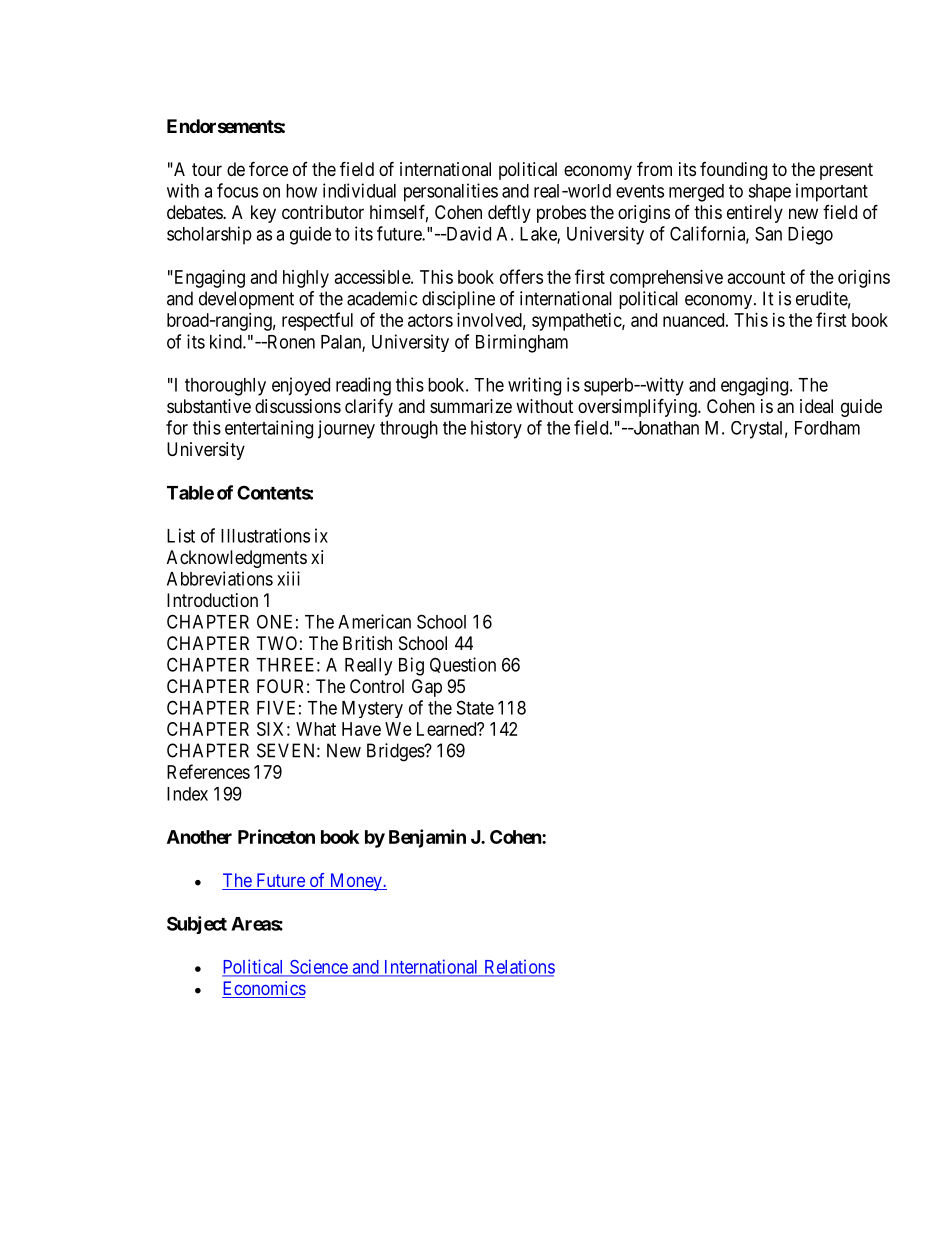 Image resolution: width=952 pixels, height=1233 pixels. I want to click on Relations, so click(518, 967).
